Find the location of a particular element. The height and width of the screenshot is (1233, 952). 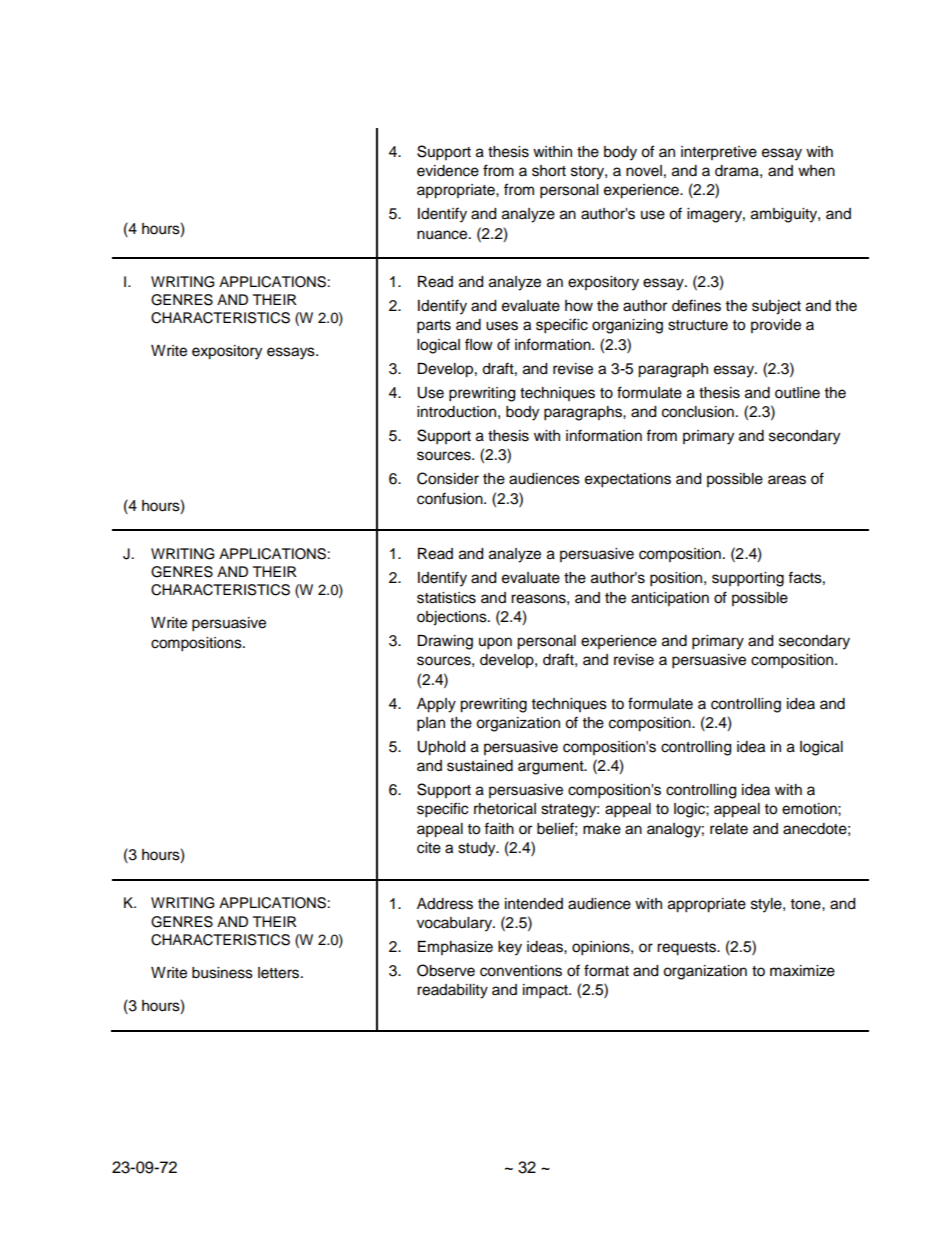

relate is located at coordinates (729, 829).
